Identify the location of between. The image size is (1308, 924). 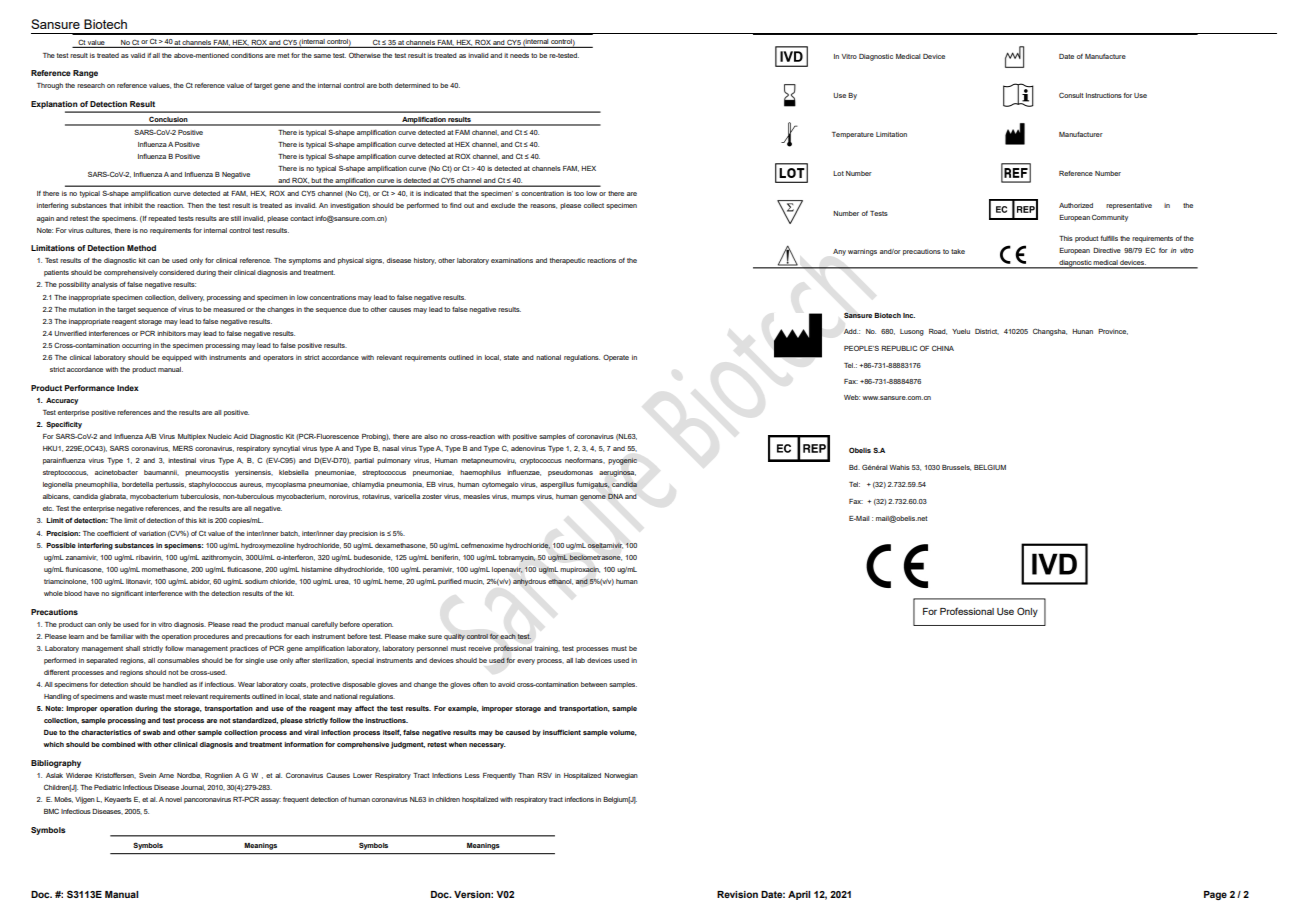
(594, 684).
